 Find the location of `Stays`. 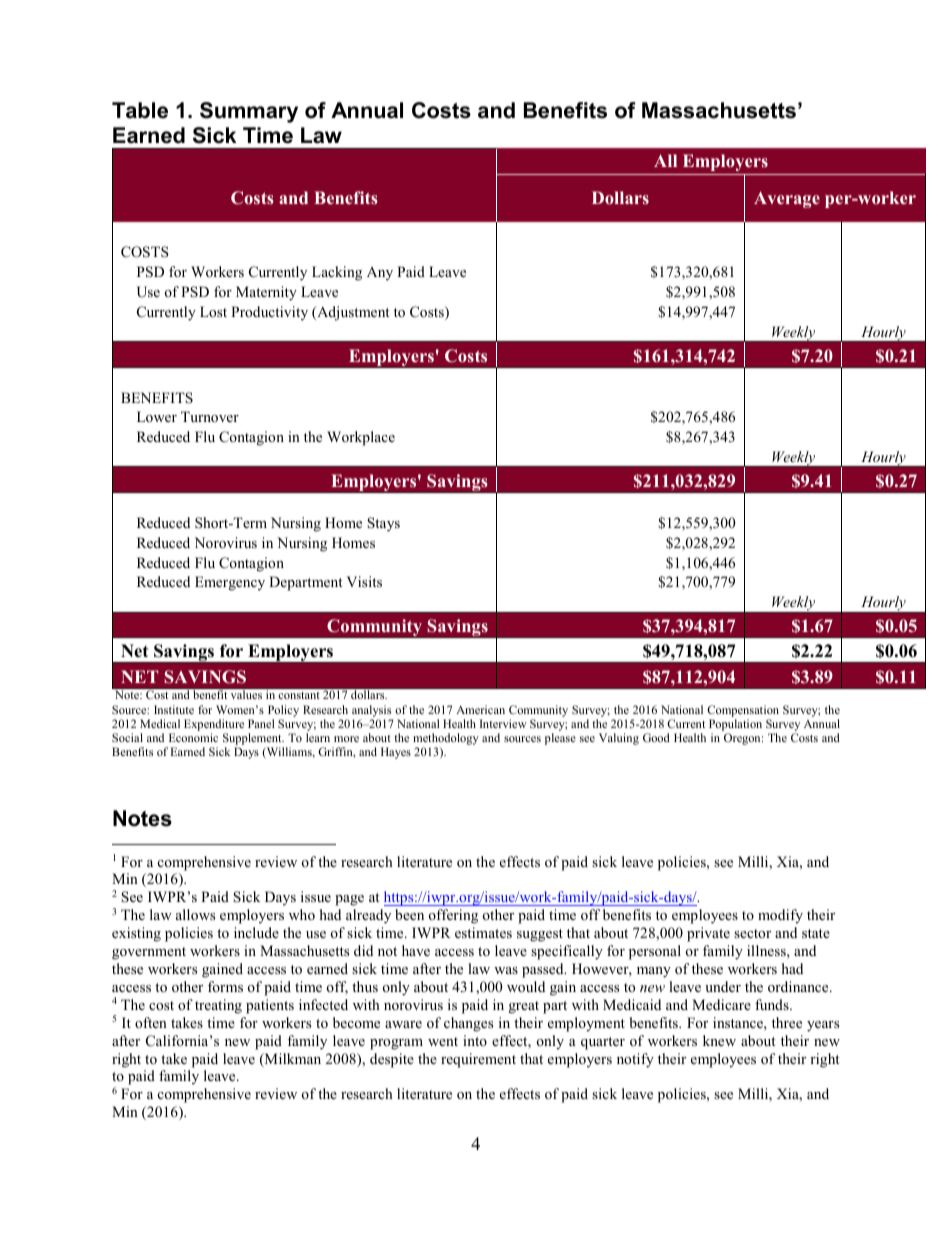

Stays is located at coordinates (383, 524).
